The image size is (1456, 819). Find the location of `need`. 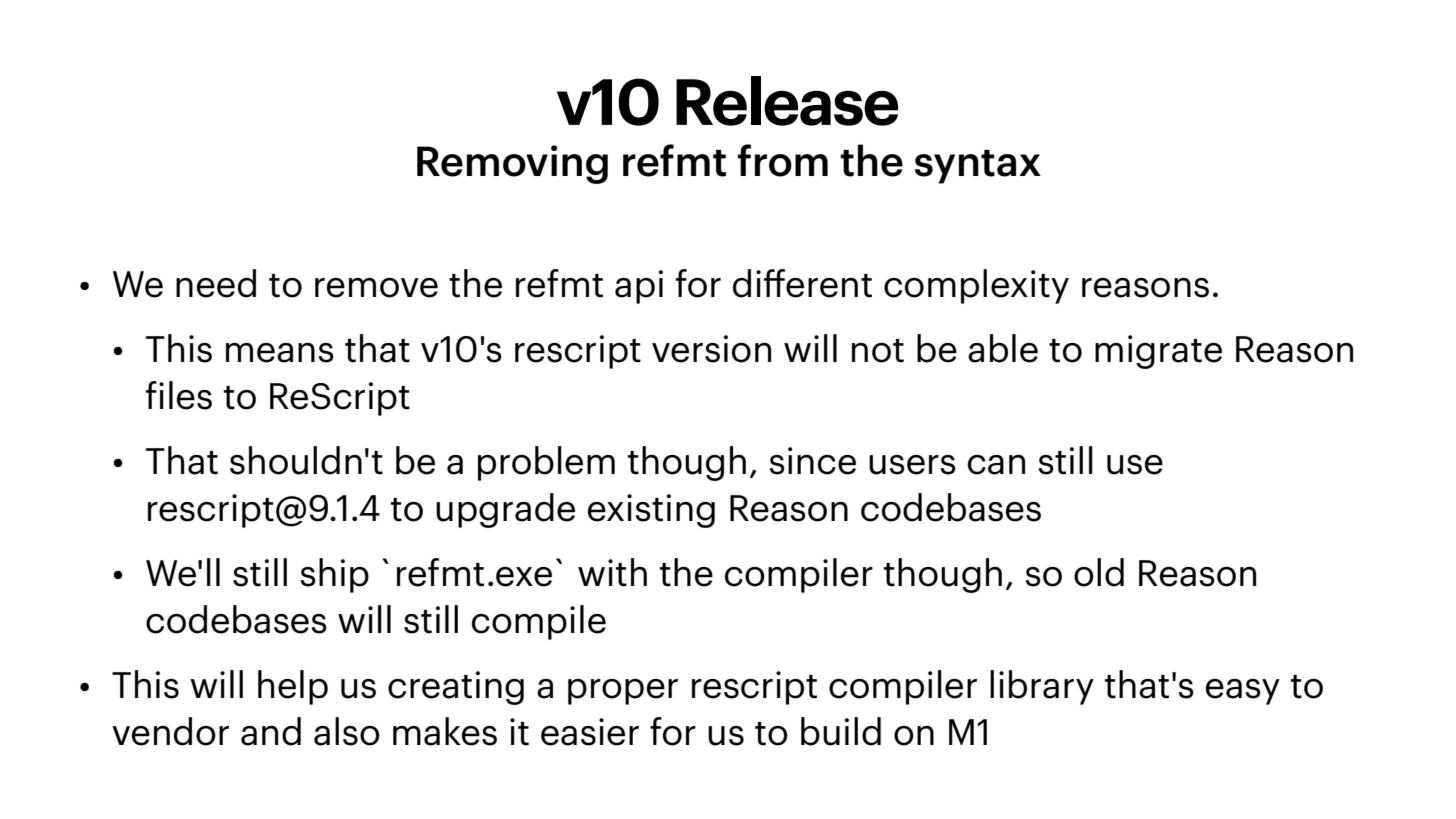

need is located at coordinates (216, 283).
